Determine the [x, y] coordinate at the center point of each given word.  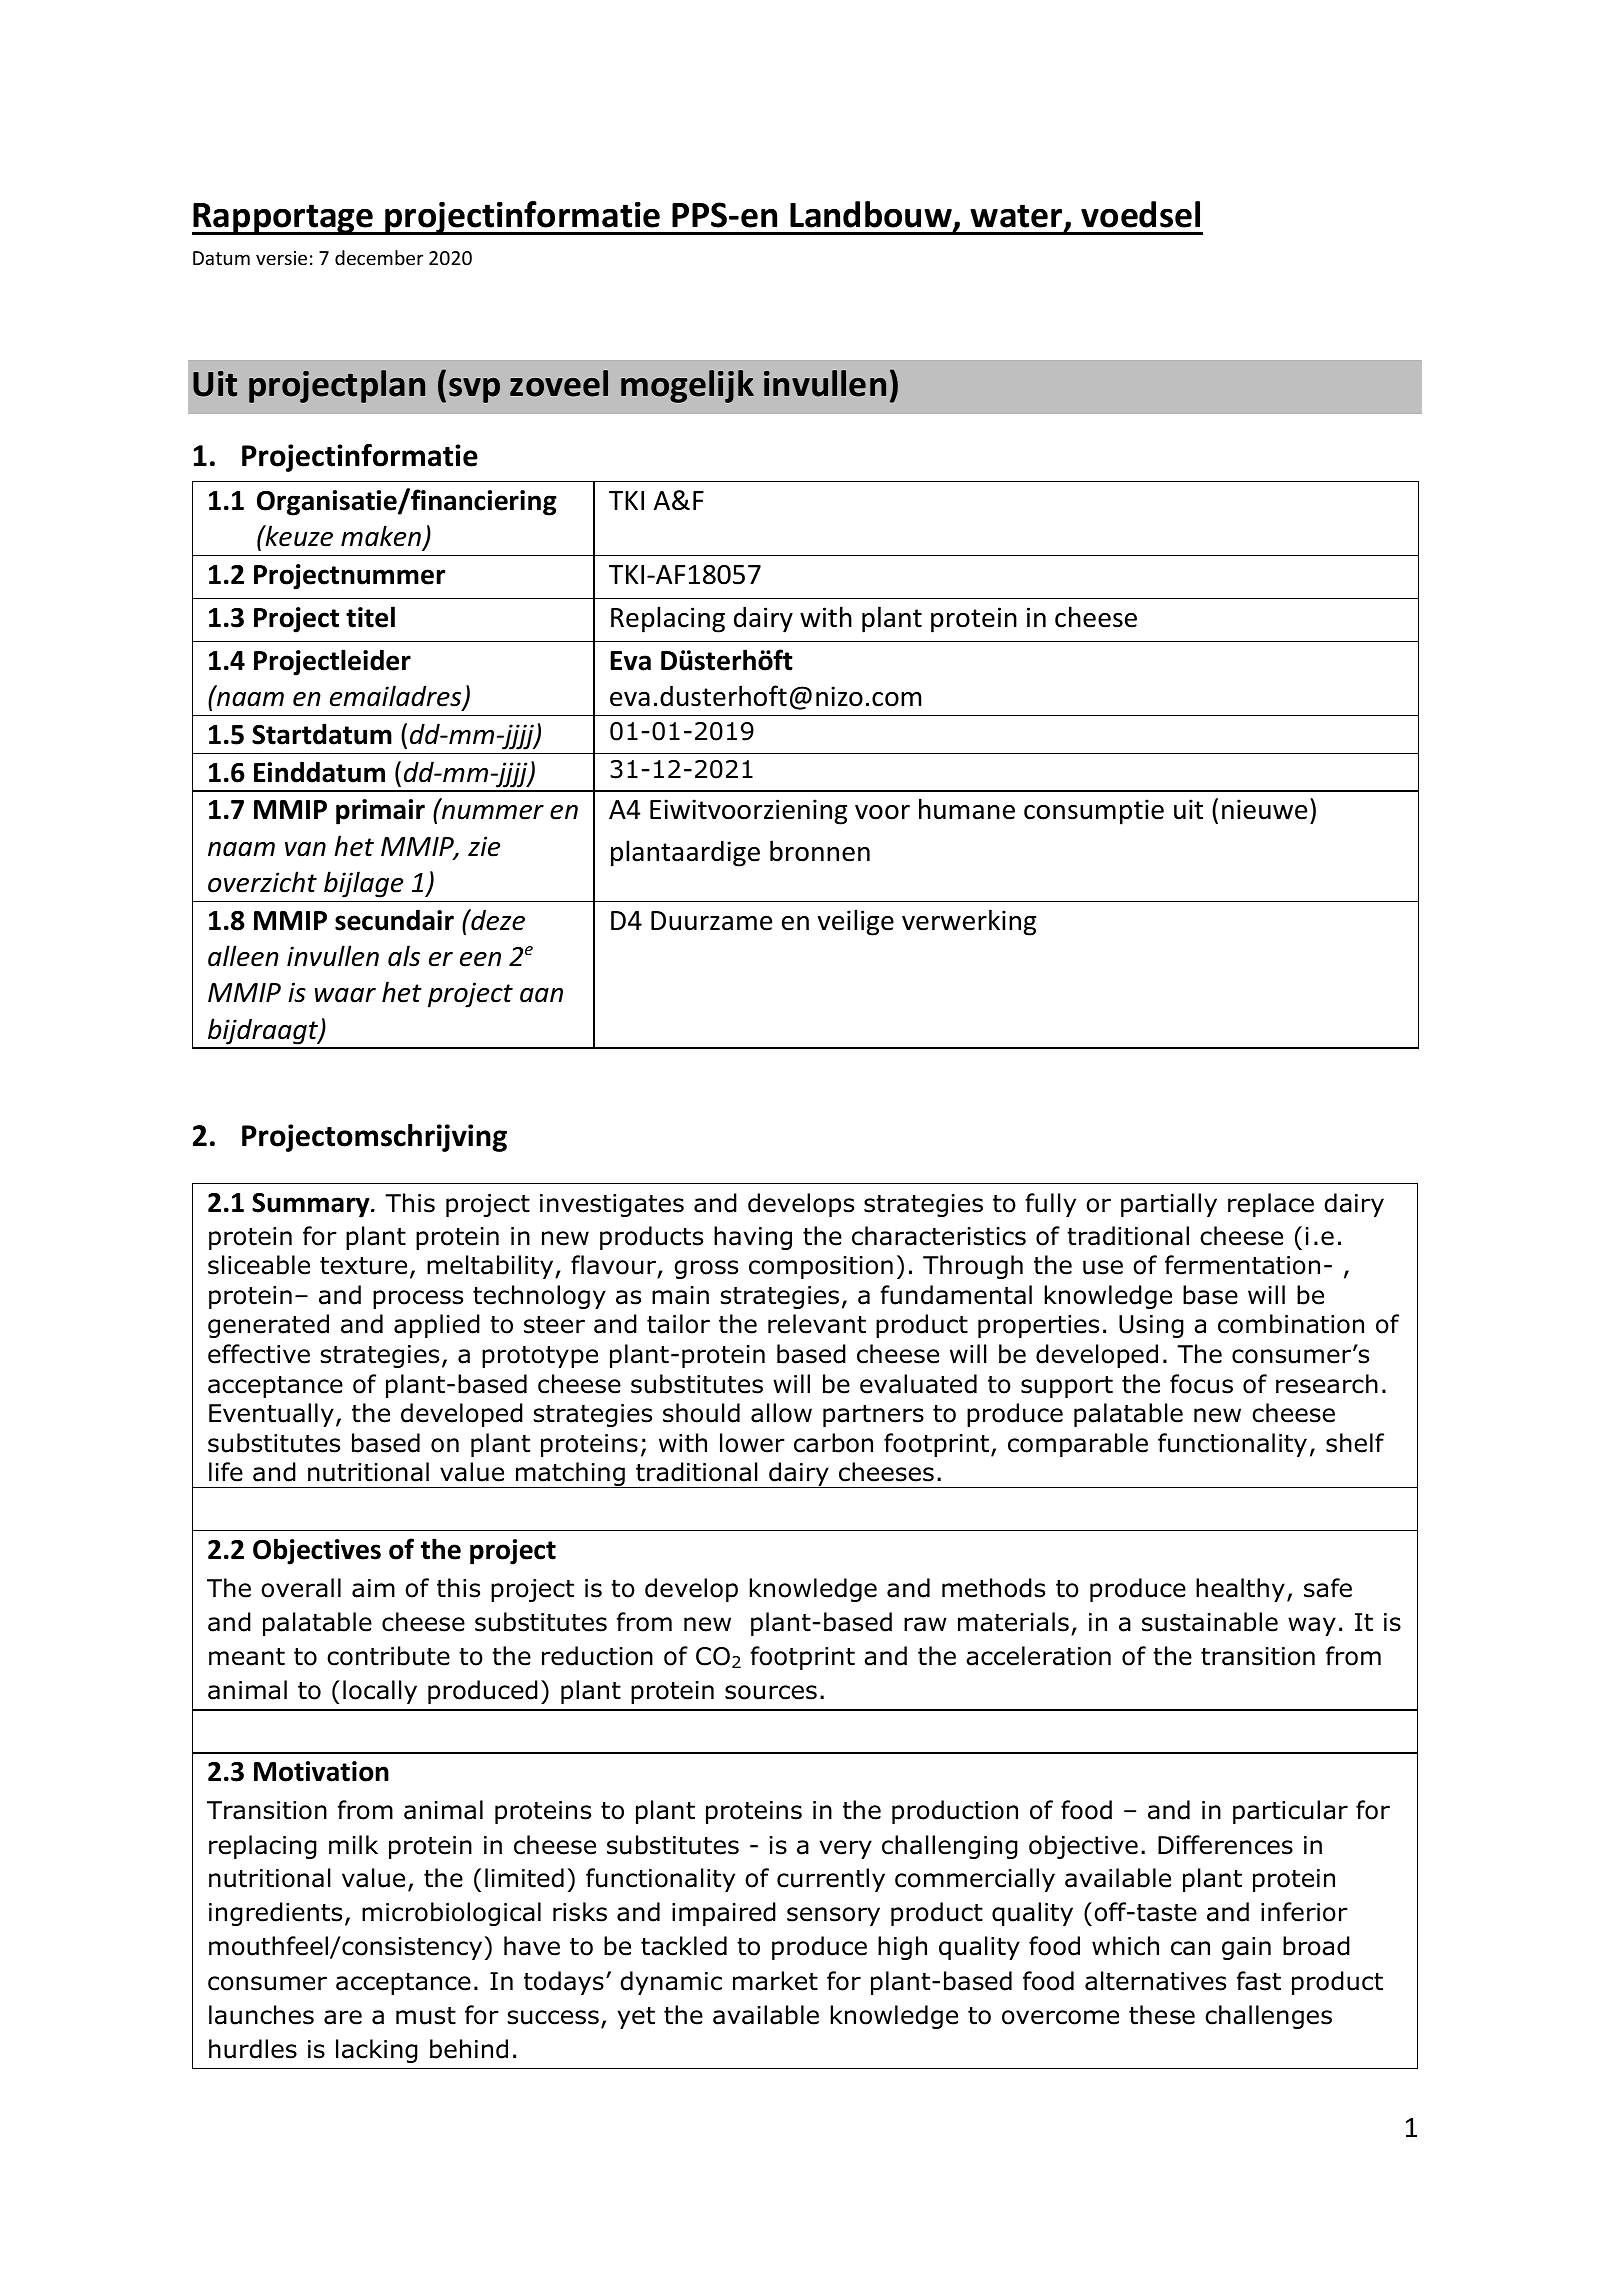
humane [967, 809]
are [343, 2017]
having [753, 1238]
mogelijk [687, 386]
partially [1169, 1205]
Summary [312, 1205]
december [379, 257]
